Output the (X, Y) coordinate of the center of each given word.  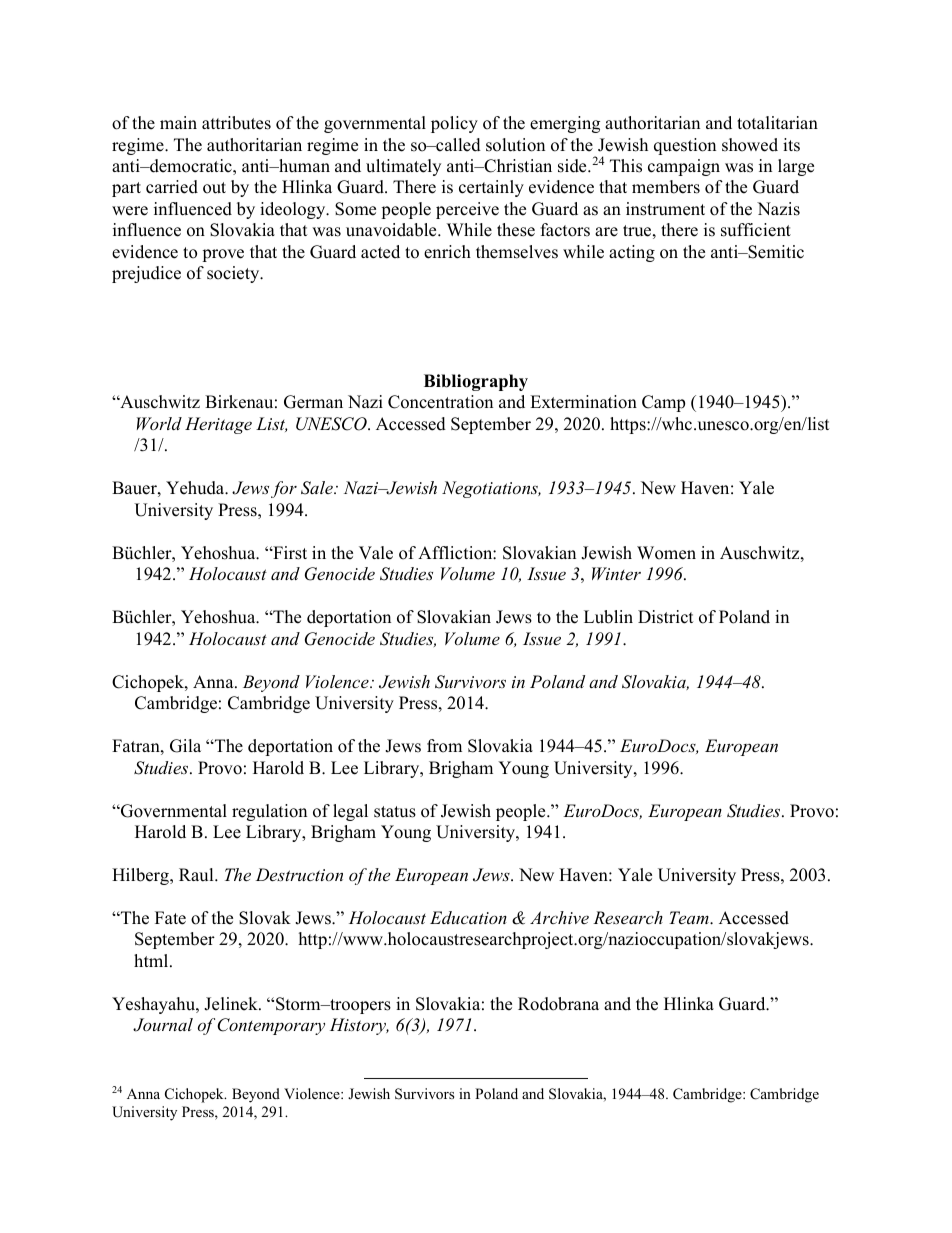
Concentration (440, 402)
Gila (185, 746)
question (685, 146)
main (178, 122)
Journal (163, 1025)
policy (454, 124)
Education (468, 917)
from (444, 746)
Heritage (218, 425)
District (666, 617)
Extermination (583, 402)
